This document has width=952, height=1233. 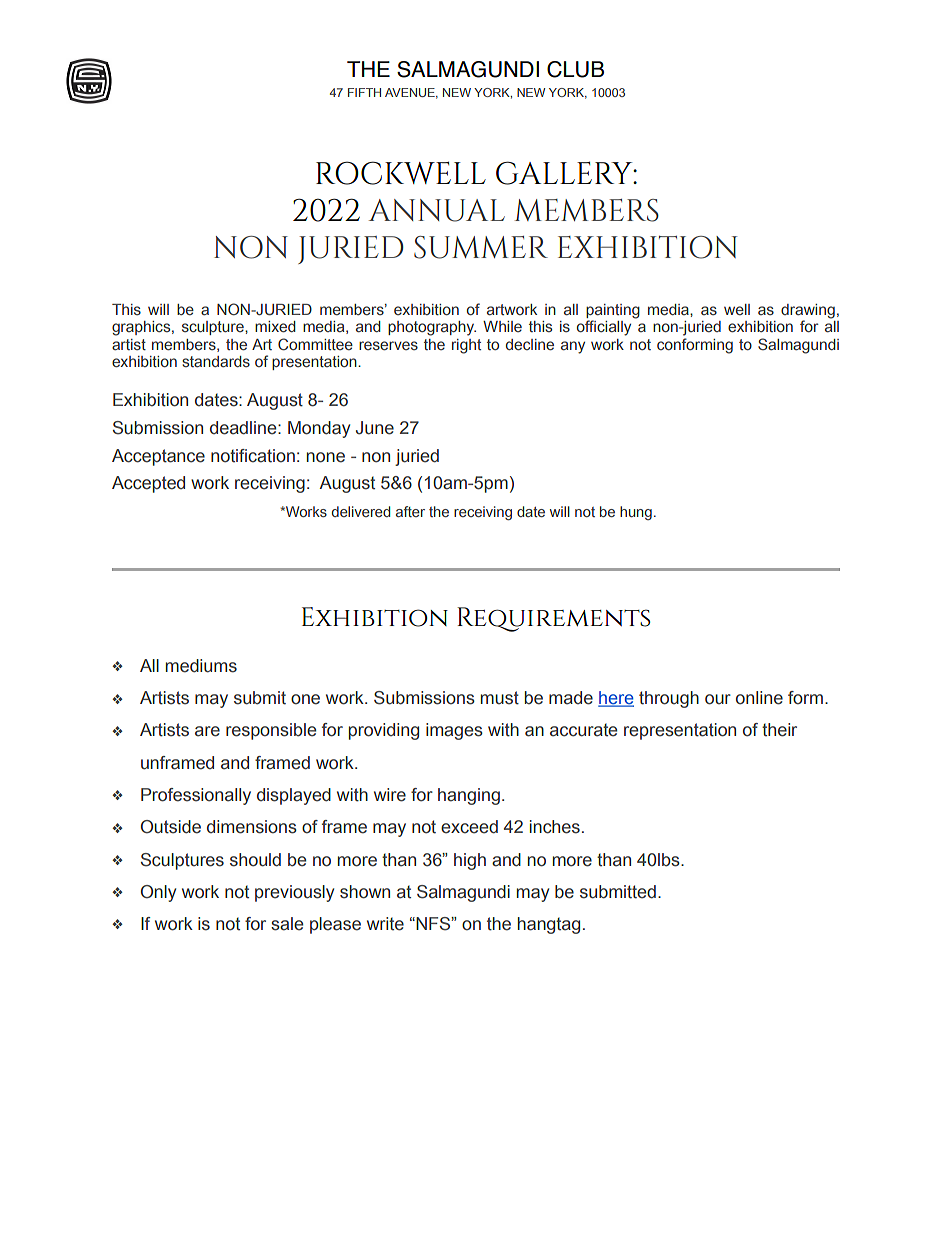 I want to click on high, so click(x=470, y=861).
